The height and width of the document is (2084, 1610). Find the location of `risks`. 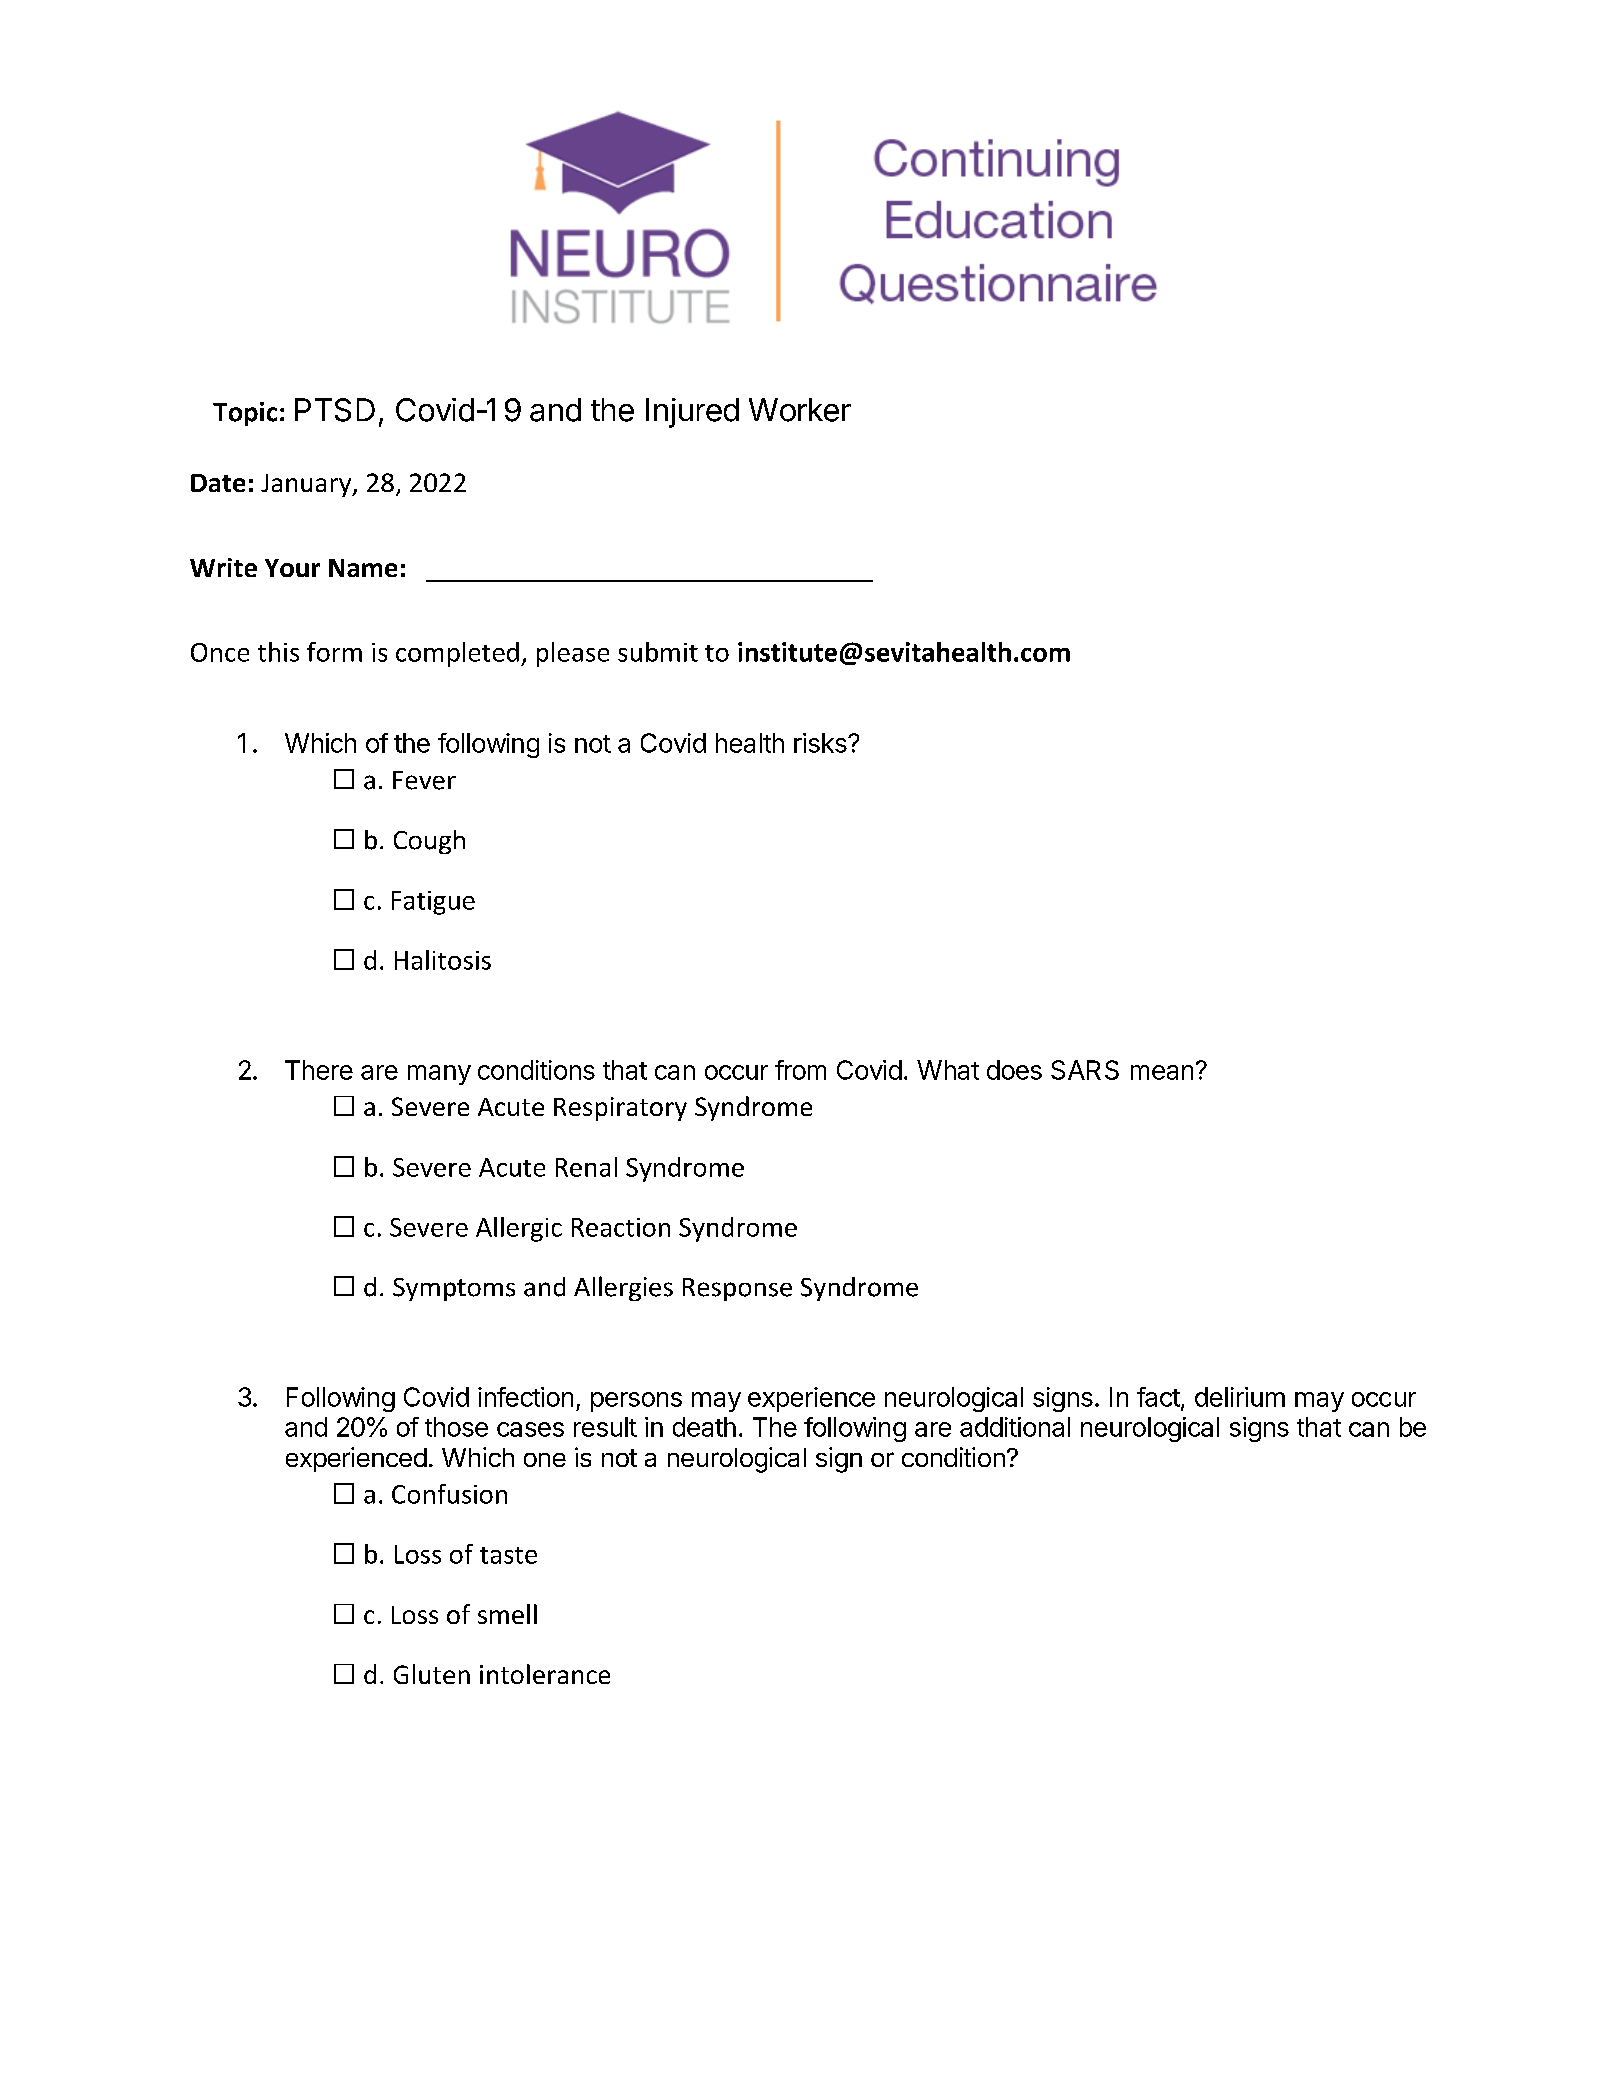

risks is located at coordinates (821, 743).
